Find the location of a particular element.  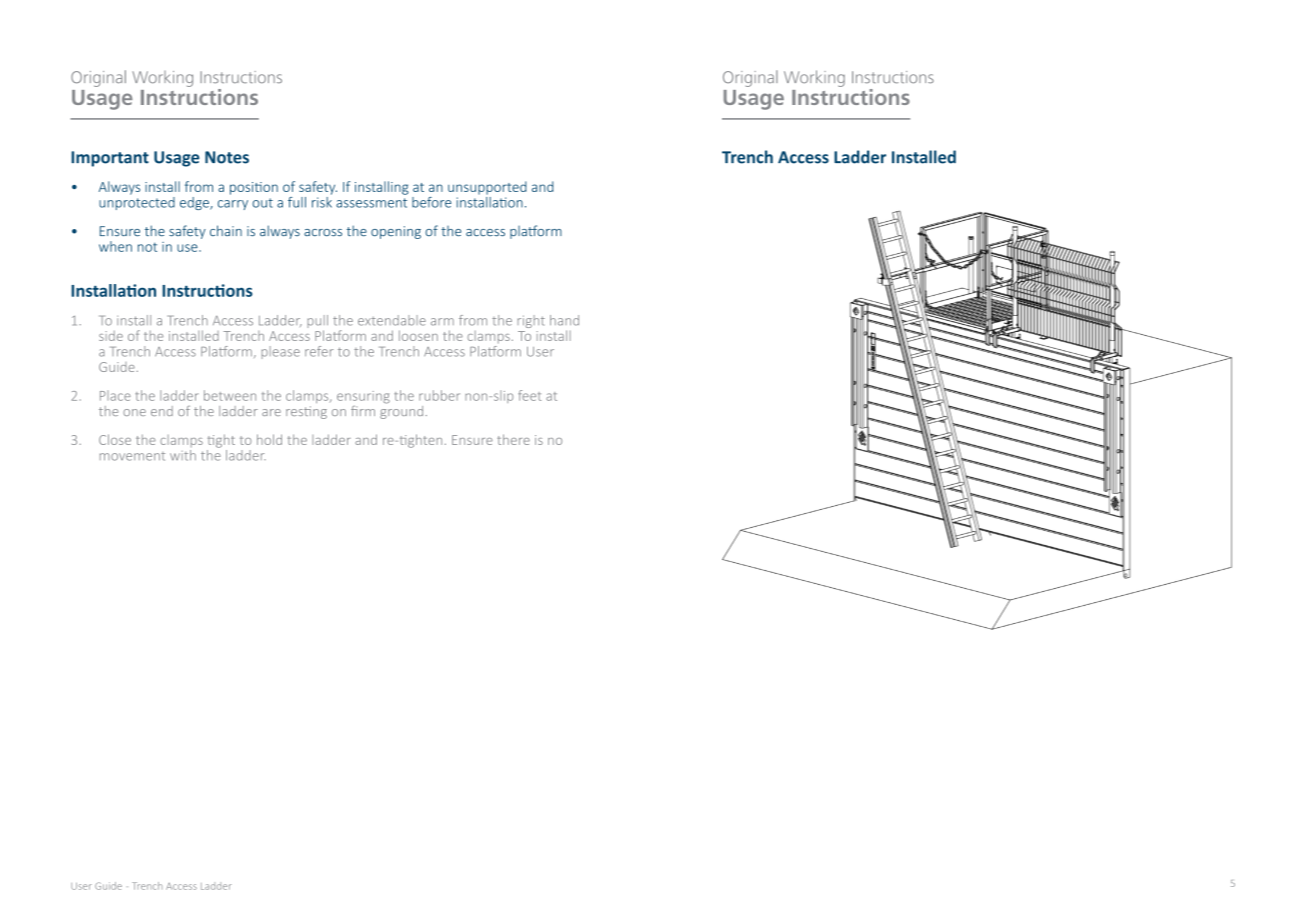

Important is located at coordinates (110, 159).
